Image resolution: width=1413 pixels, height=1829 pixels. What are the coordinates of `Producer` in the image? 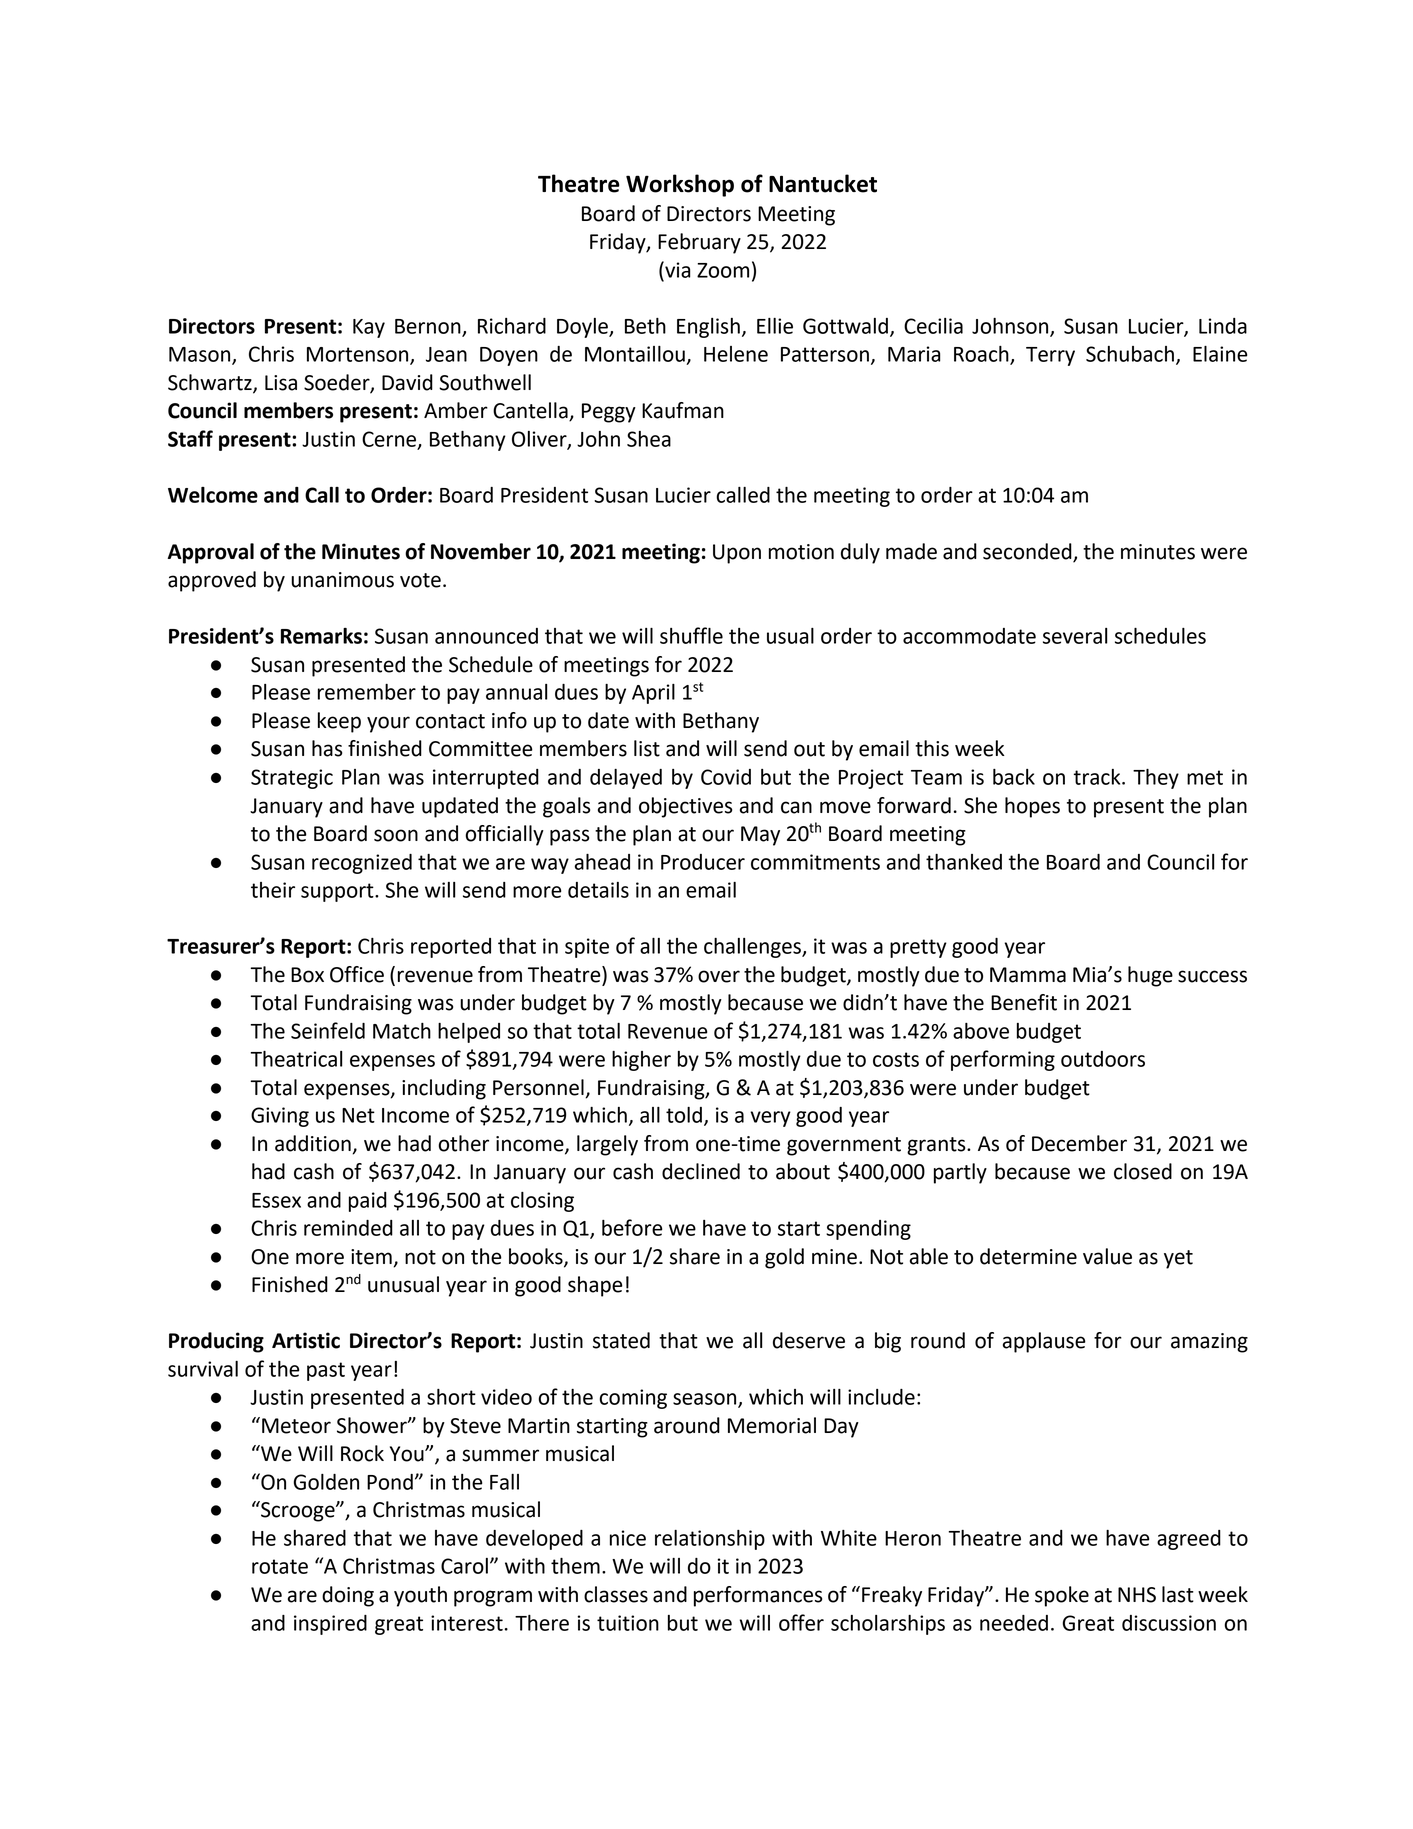 It's located at (703, 862).
